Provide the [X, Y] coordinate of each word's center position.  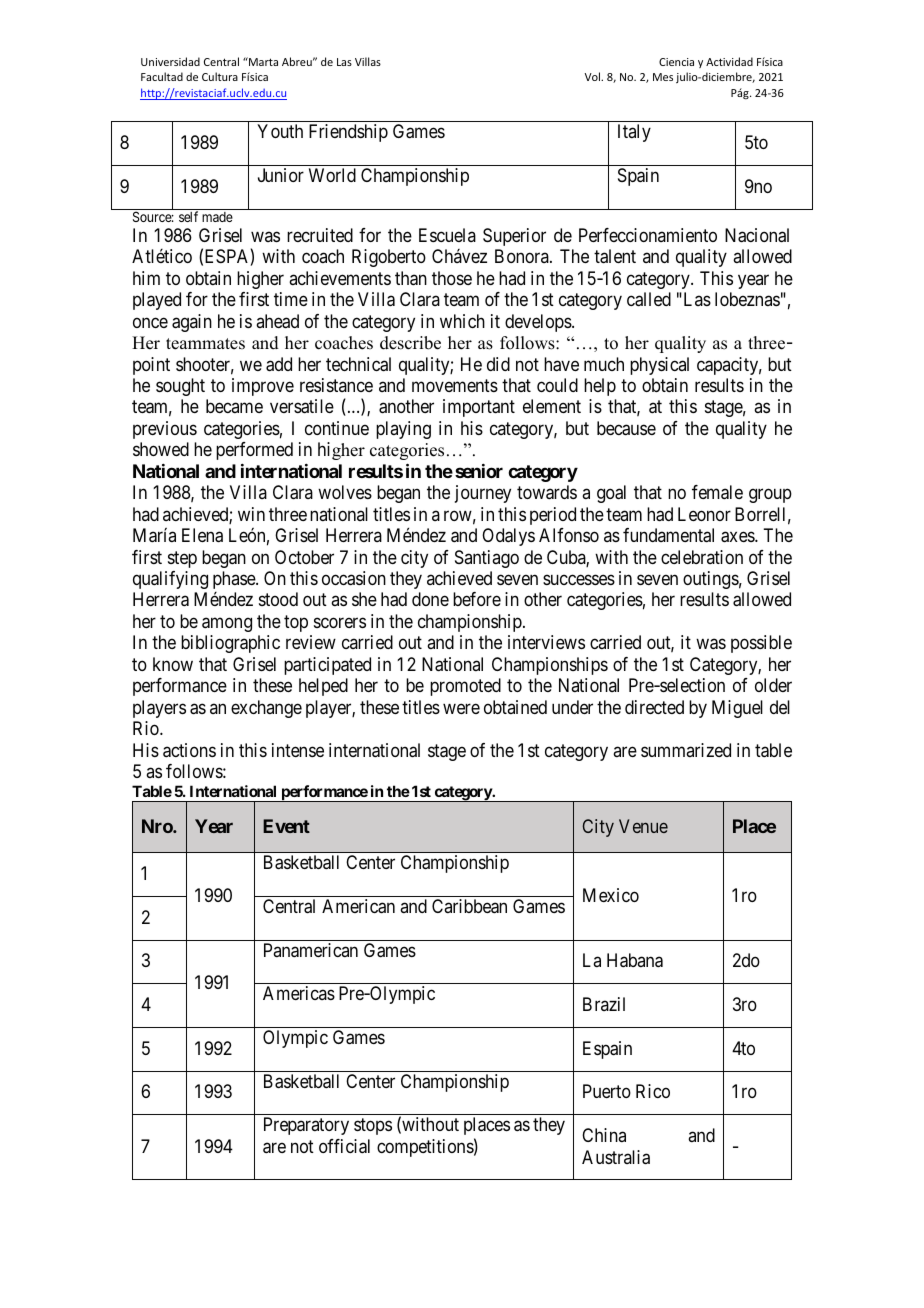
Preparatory [306, 1126]
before [477, 599]
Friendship [348, 133]
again [192, 323]
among [227, 624]
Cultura [220, 76]
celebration [702, 557]
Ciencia [676, 62]
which [462, 321]
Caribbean [469, 906]
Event [286, 826]
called [649, 299]
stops [373, 1127]
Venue [643, 826]
